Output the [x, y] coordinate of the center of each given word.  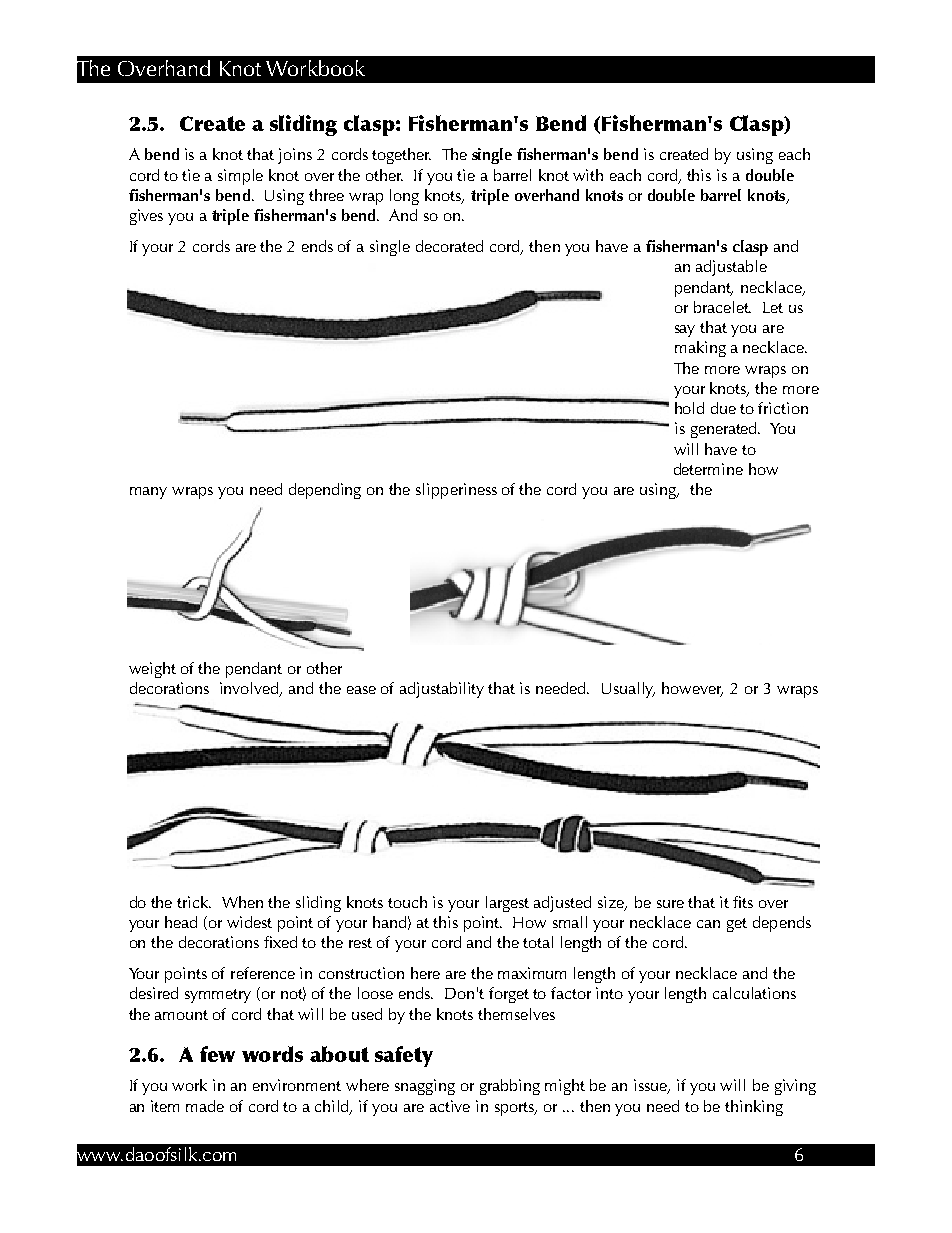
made [205, 1106]
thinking [754, 1108]
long [404, 197]
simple [240, 177]
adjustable [731, 268]
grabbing [510, 1087]
